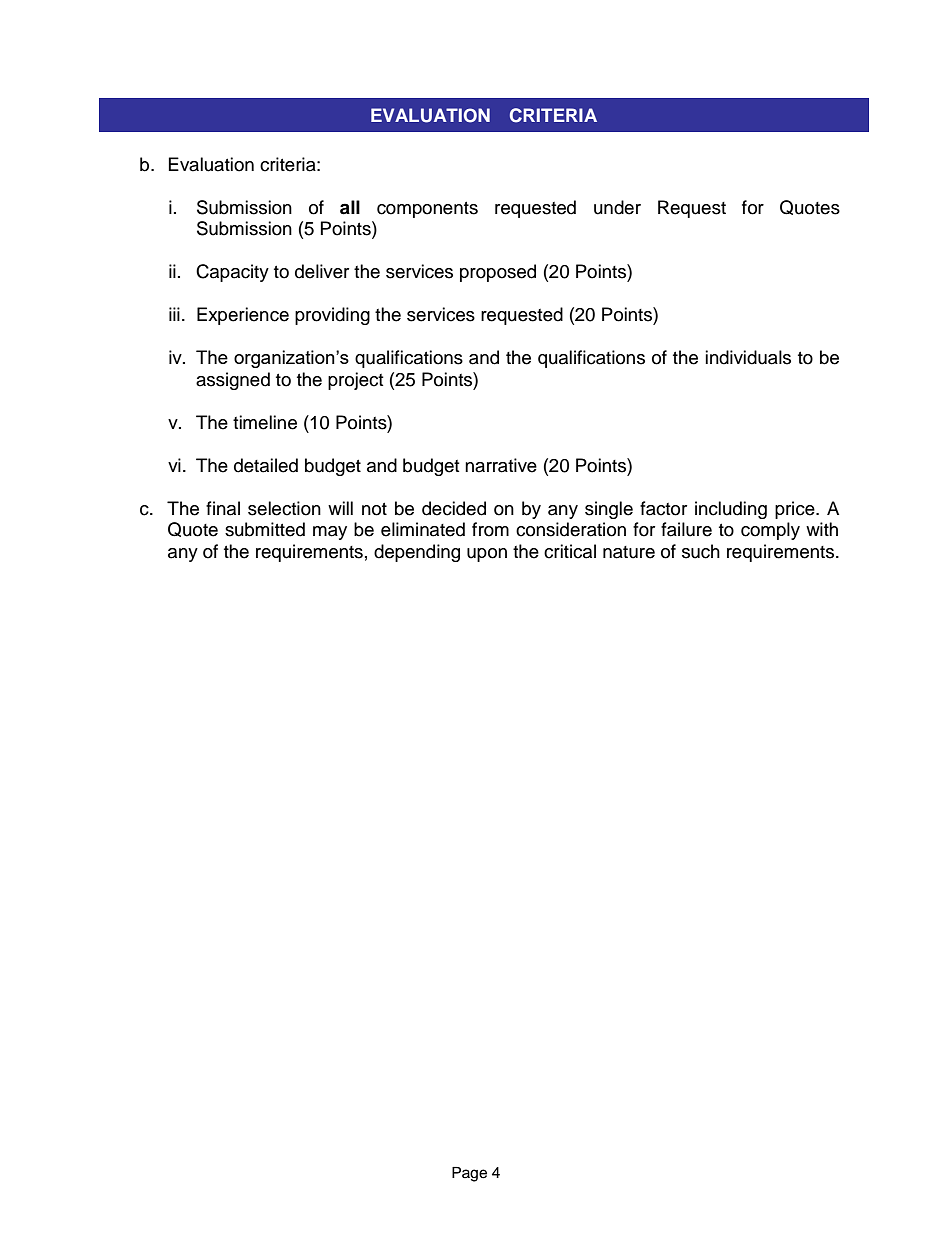 The height and width of the screenshot is (1233, 952). I want to click on Page, so click(469, 1174).
